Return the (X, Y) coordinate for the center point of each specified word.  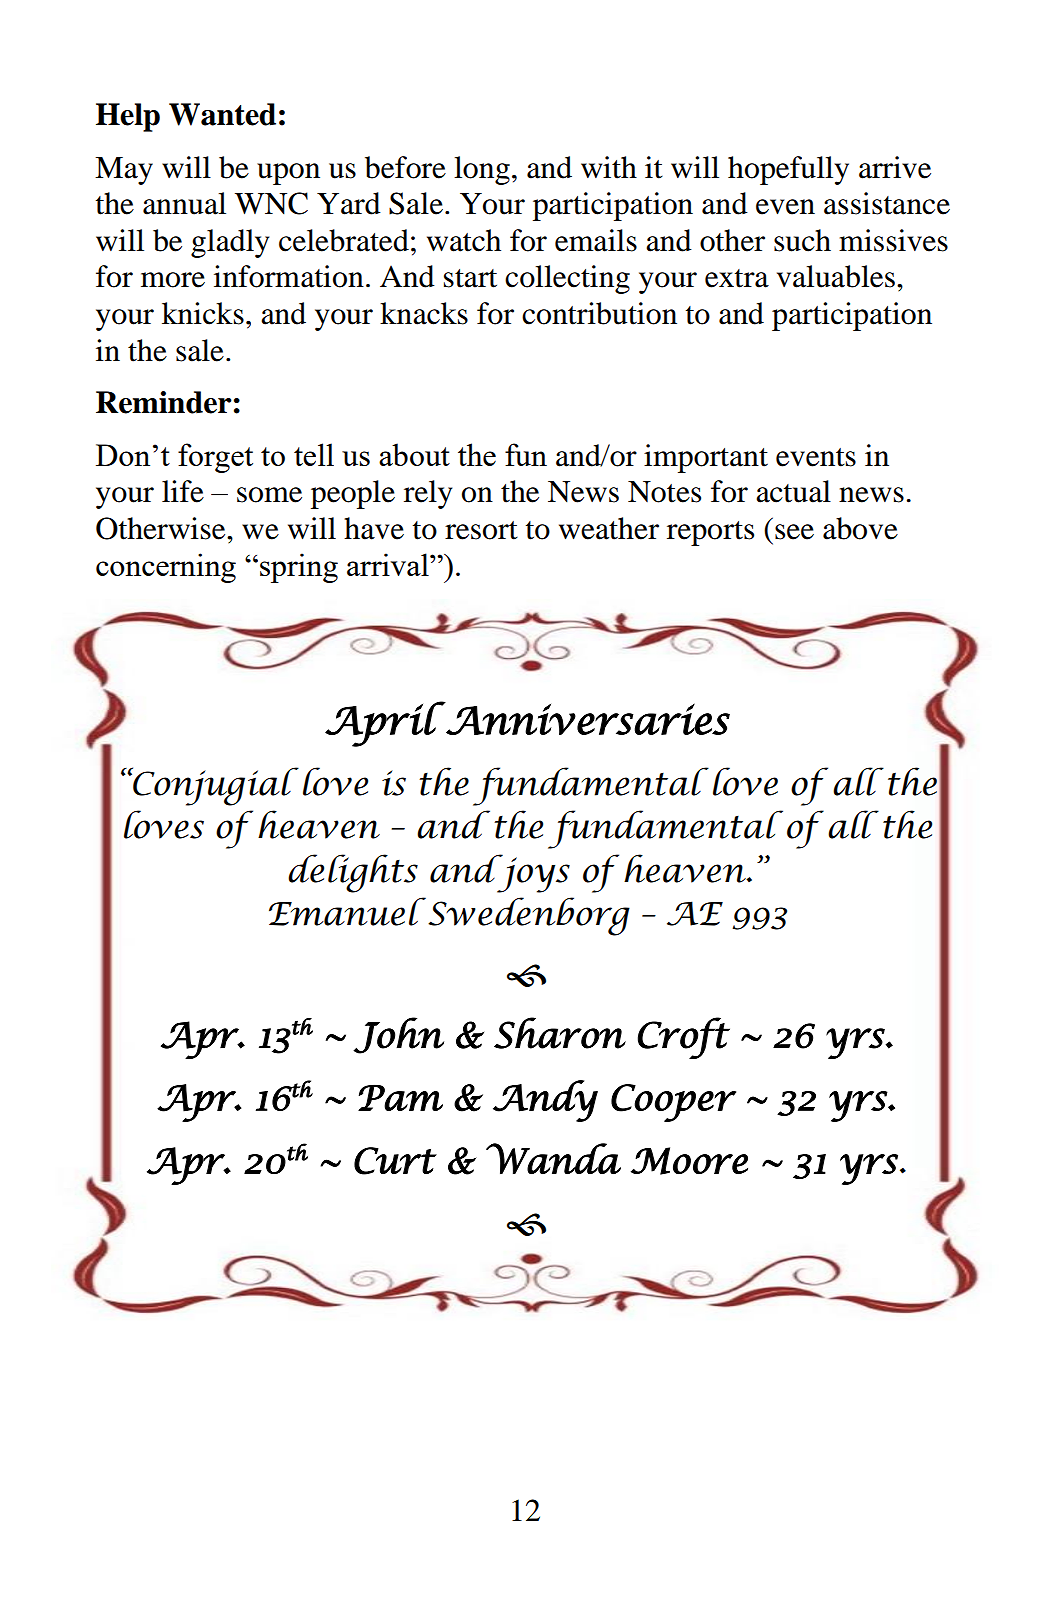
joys (532, 873)
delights (353, 873)
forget (215, 458)
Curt (395, 1161)
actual (793, 491)
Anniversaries (587, 718)
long (482, 170)
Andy (545, 1101)
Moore (689, 1161)
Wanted (222, 114)
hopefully (788, 170)
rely (428, 494)
